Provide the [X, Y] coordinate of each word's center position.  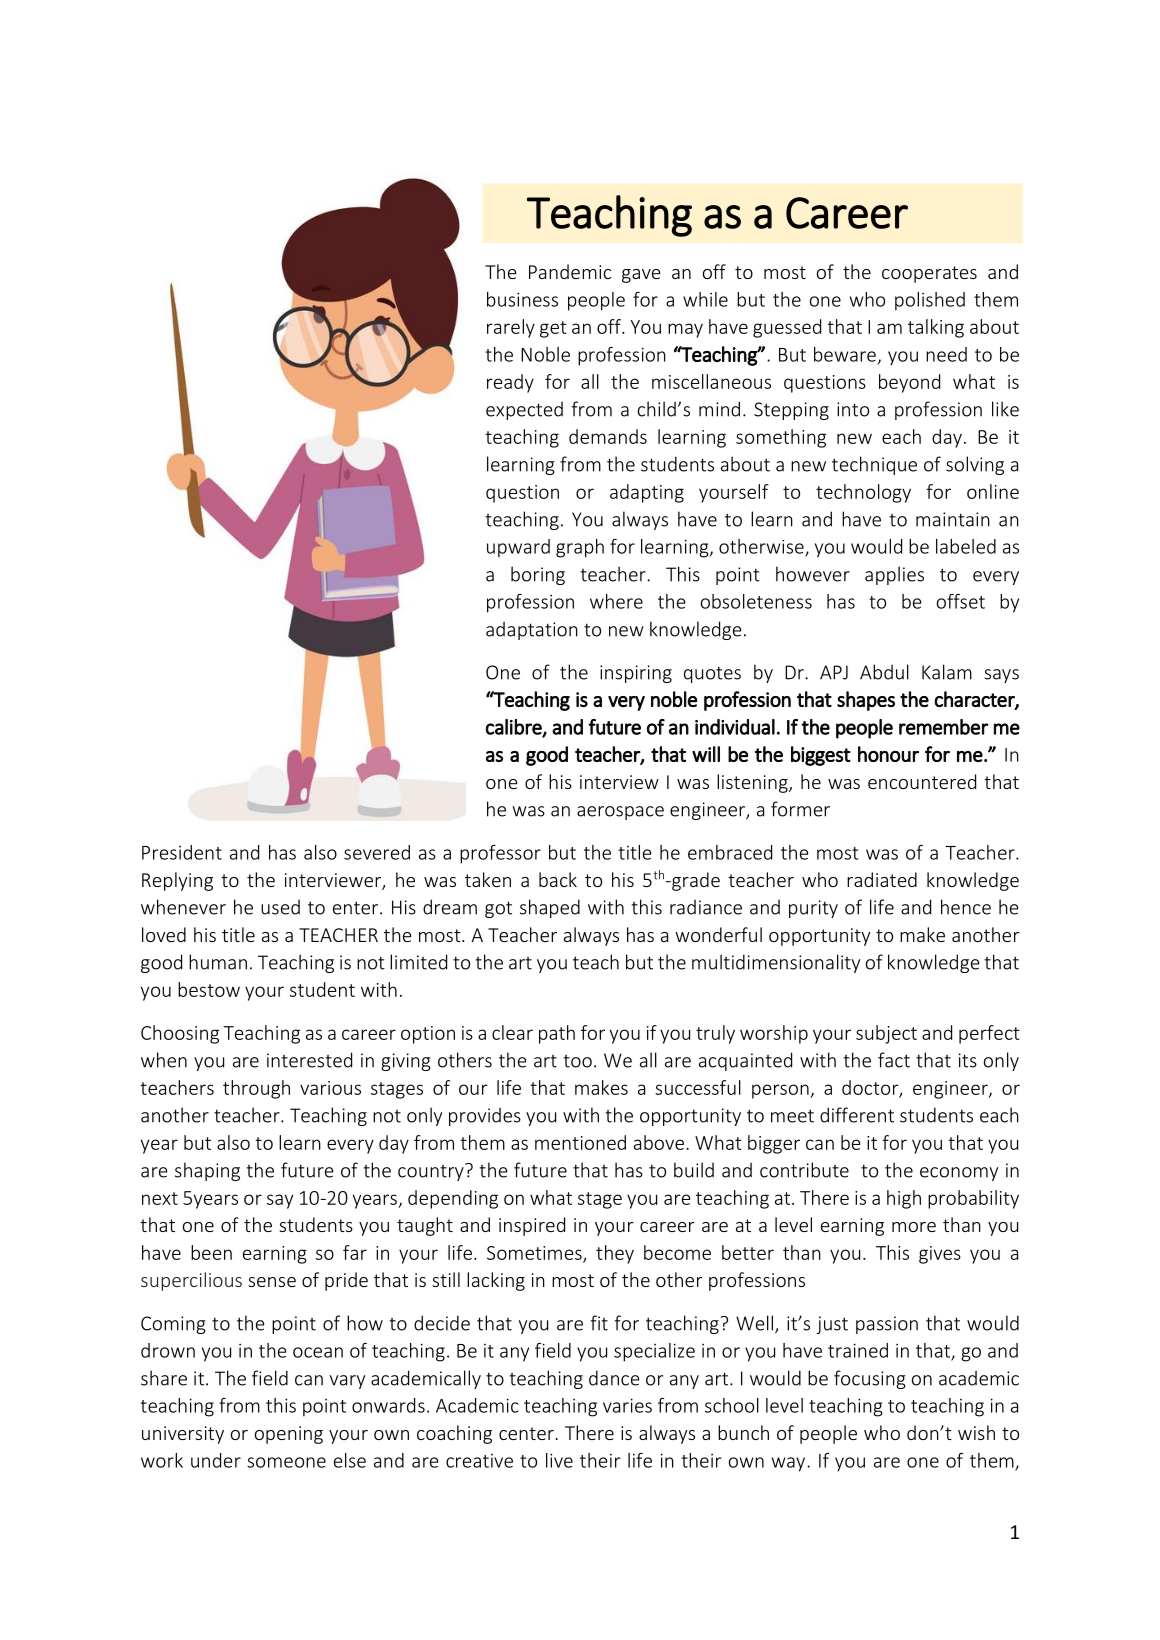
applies [894, 575]
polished [930, 301]
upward [518, 548]
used [280, 907]
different [857, 1115]
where [616, 601]
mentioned [580, 1142]
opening [289, 1435]
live [559, 1460]
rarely [511, 328]
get [553, 329]
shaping [207, 1171]
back [558, 879]
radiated [882, 879]
